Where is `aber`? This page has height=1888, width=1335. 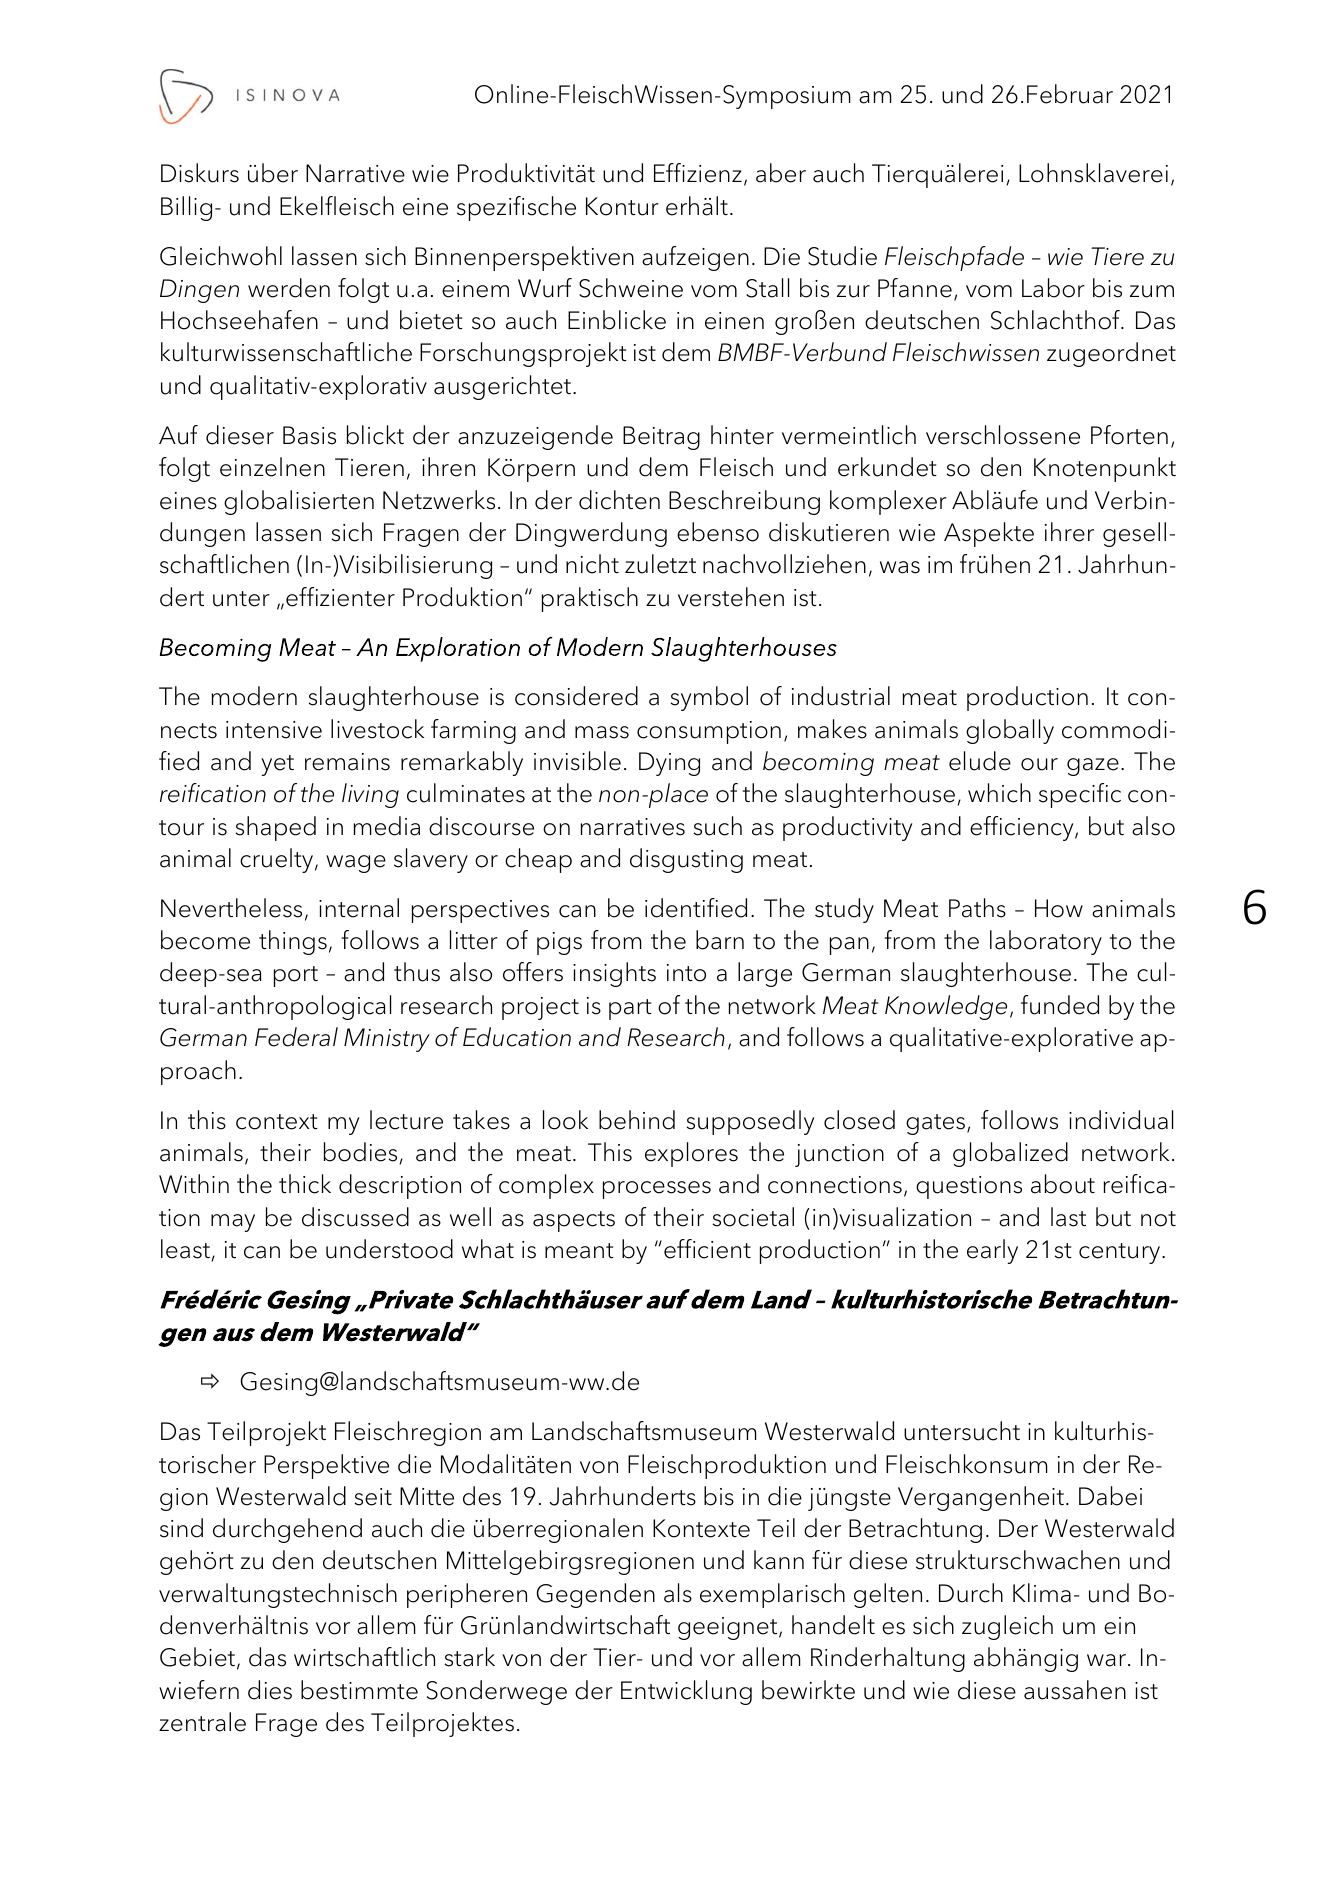 aber is located at coordinates (781, 173).
